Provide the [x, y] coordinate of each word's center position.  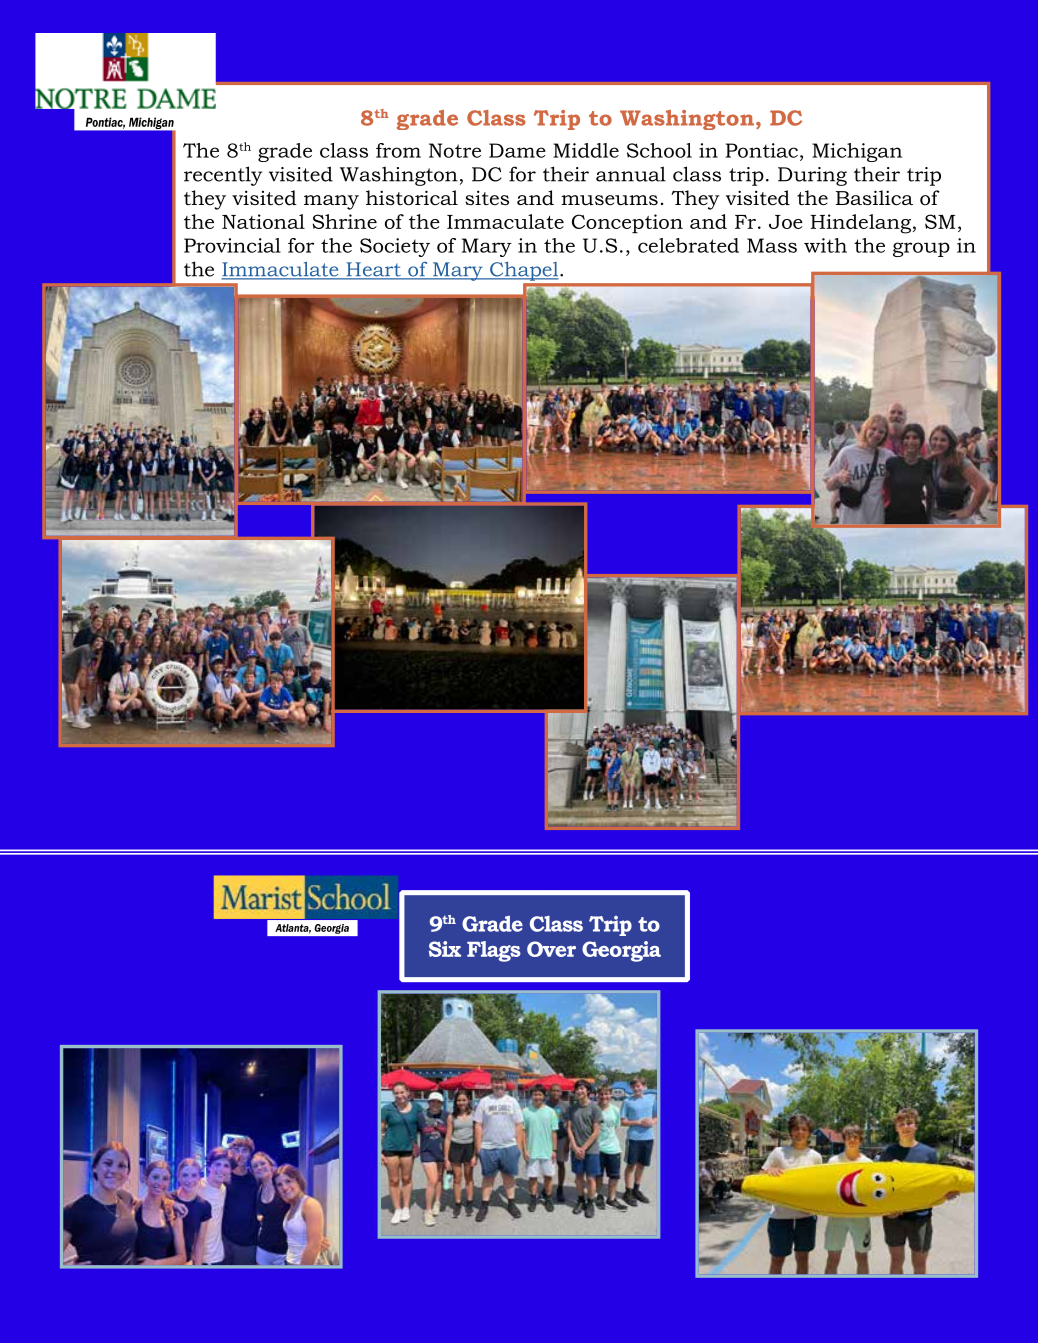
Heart [373, 270]
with [825, 245]
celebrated [688, 245]
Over [551, 949]
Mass [772, 245]
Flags [494, 951]
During [812, 176]
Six [445, 949]
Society [395, 247]
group [921, 249]
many [331, 202]
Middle [586, 150]
